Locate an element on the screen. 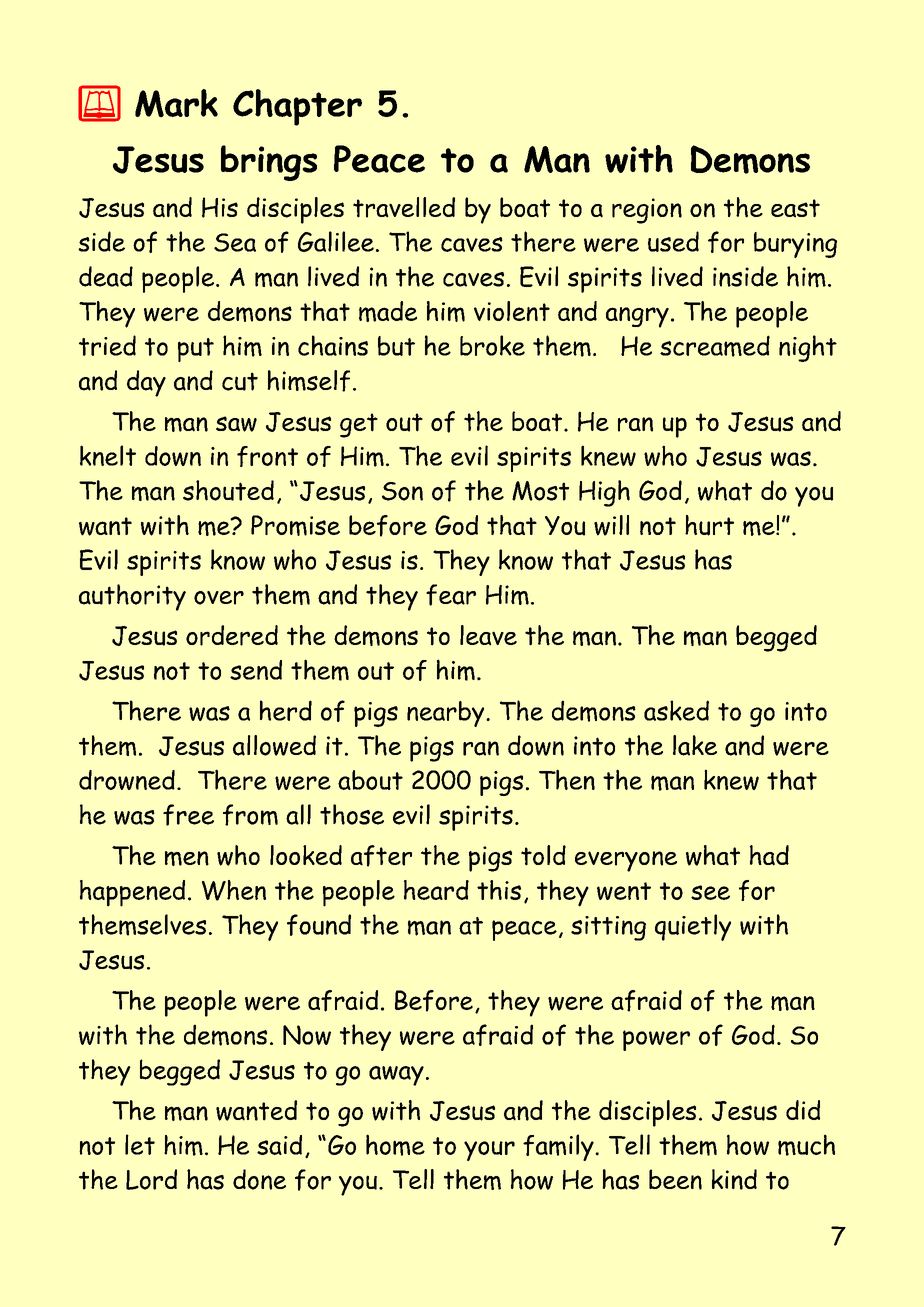  leave is located at coordinates (488, 635).
